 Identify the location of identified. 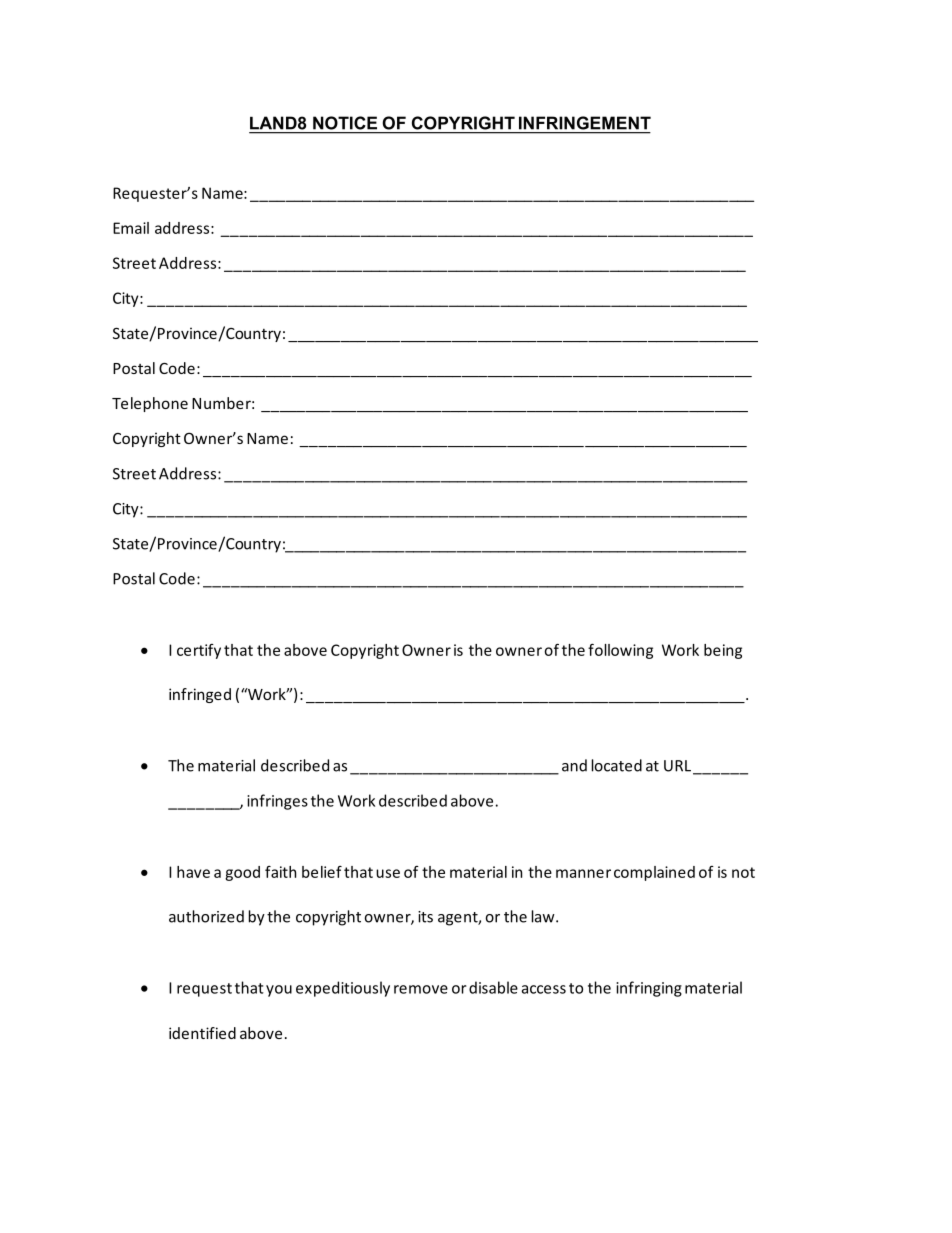
(202, 1033).
